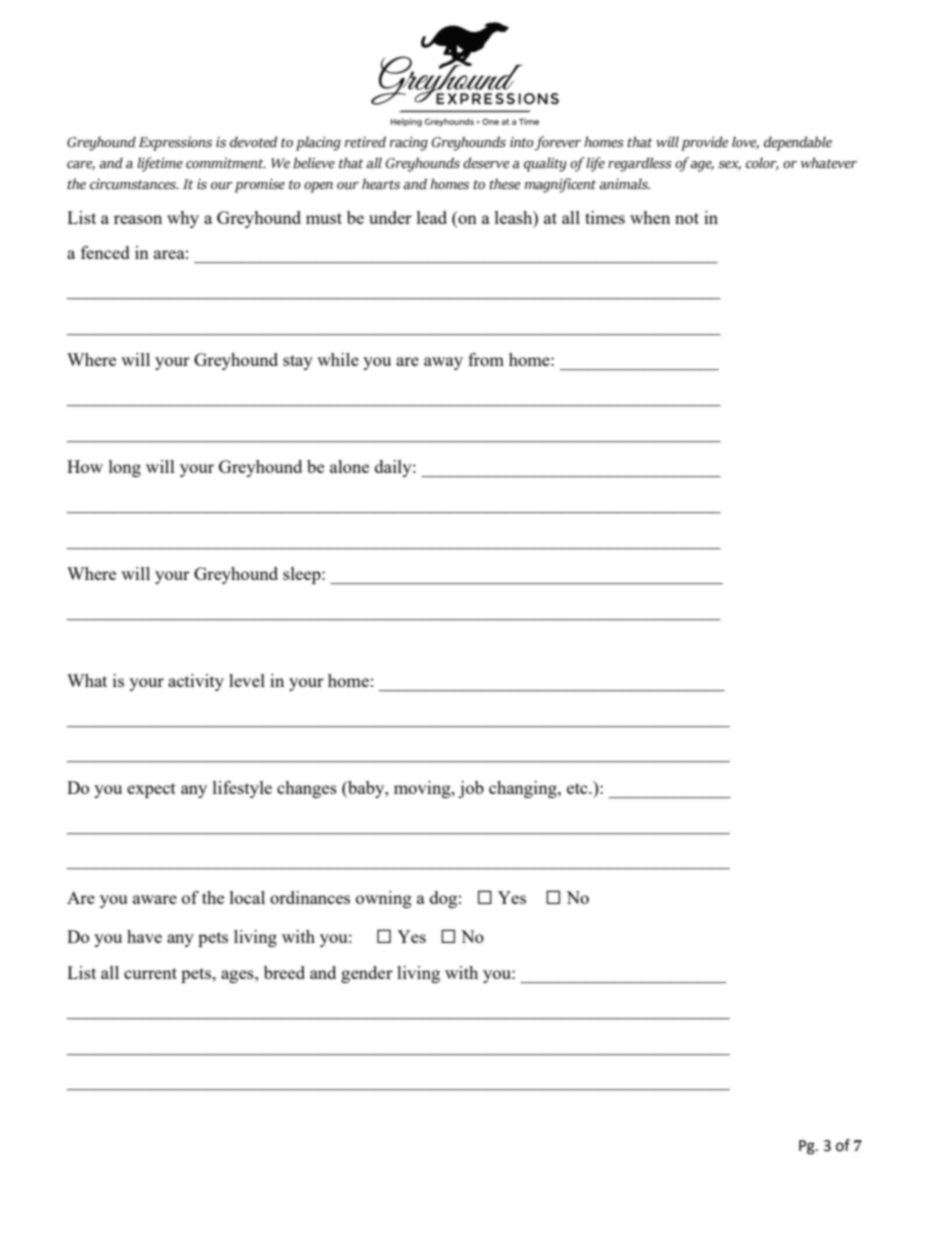  What do you see at coordinates (196, 682) in the screenshot?
I see `activity` at bounding box center [196, 682].
